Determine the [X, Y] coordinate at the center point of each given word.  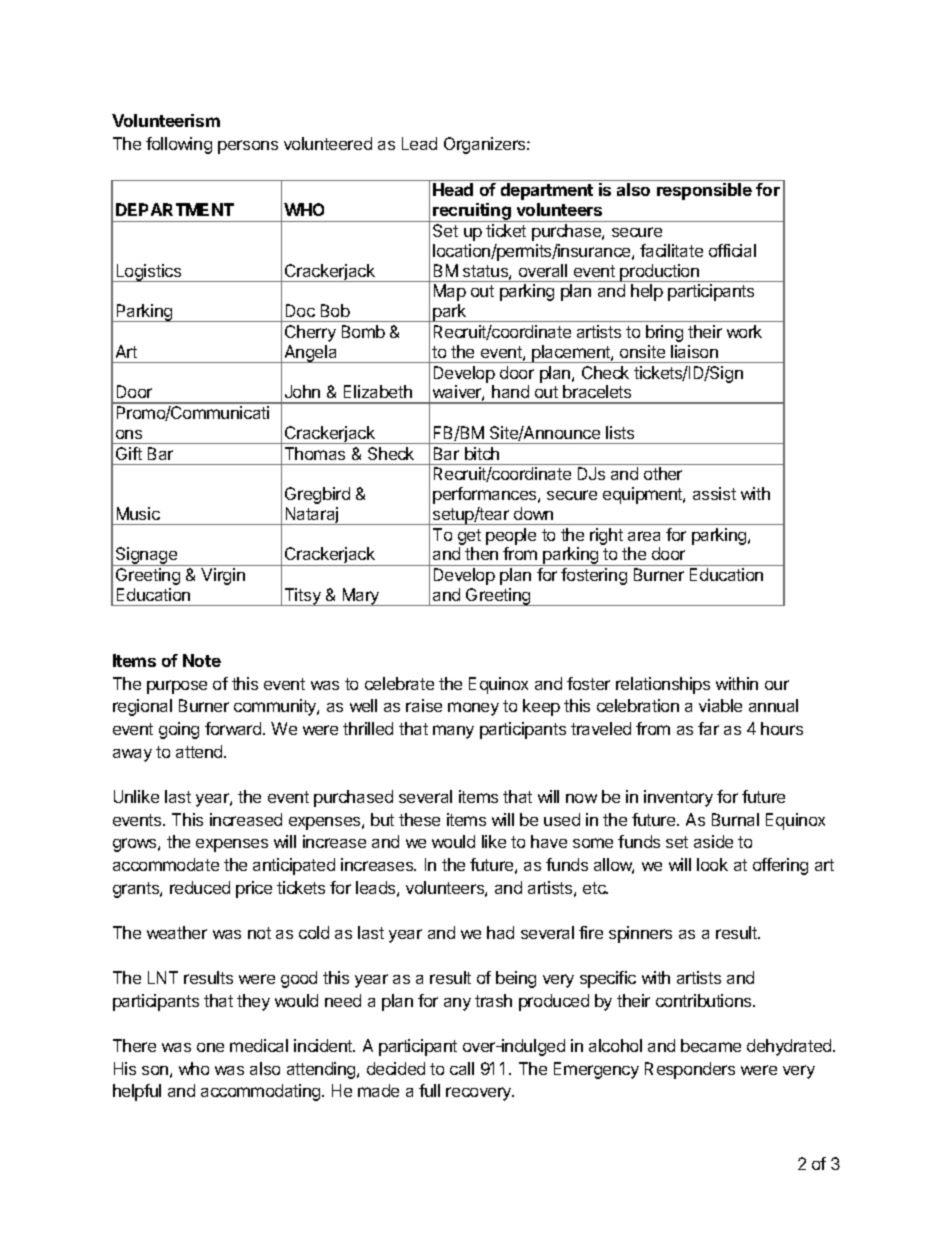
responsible [704, 191]
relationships [663, 685]
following [179, 145]
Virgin [223, 576]
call [462, 1068]
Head [453, 189]
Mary [361, 597]
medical [259, 1045]
